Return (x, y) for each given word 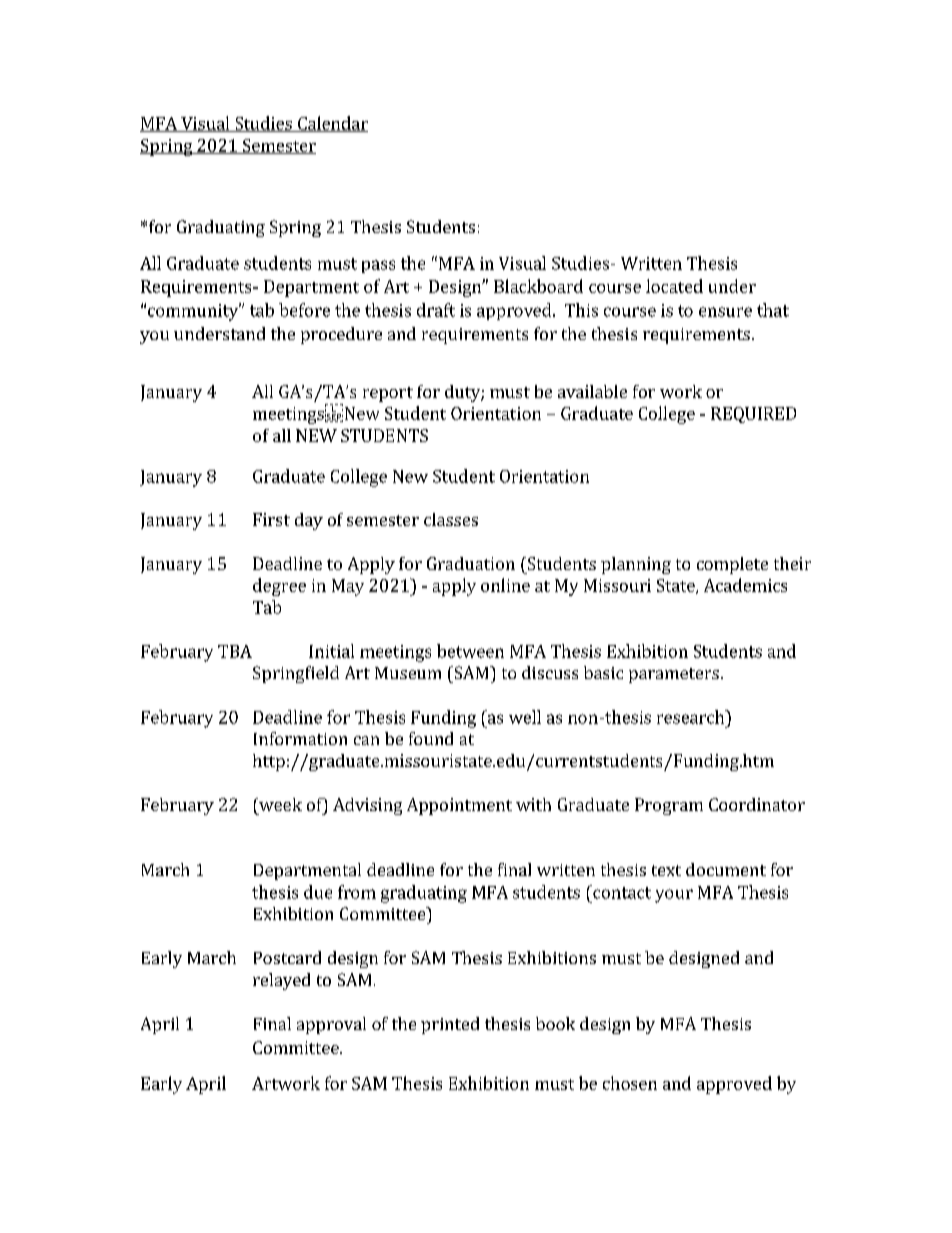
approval (331, 1025)
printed (450, 1025)
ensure (725, 312)
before (304, 310)
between (470, 651)
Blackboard (538, 286)
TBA (235, 651)
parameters (674, 675)
